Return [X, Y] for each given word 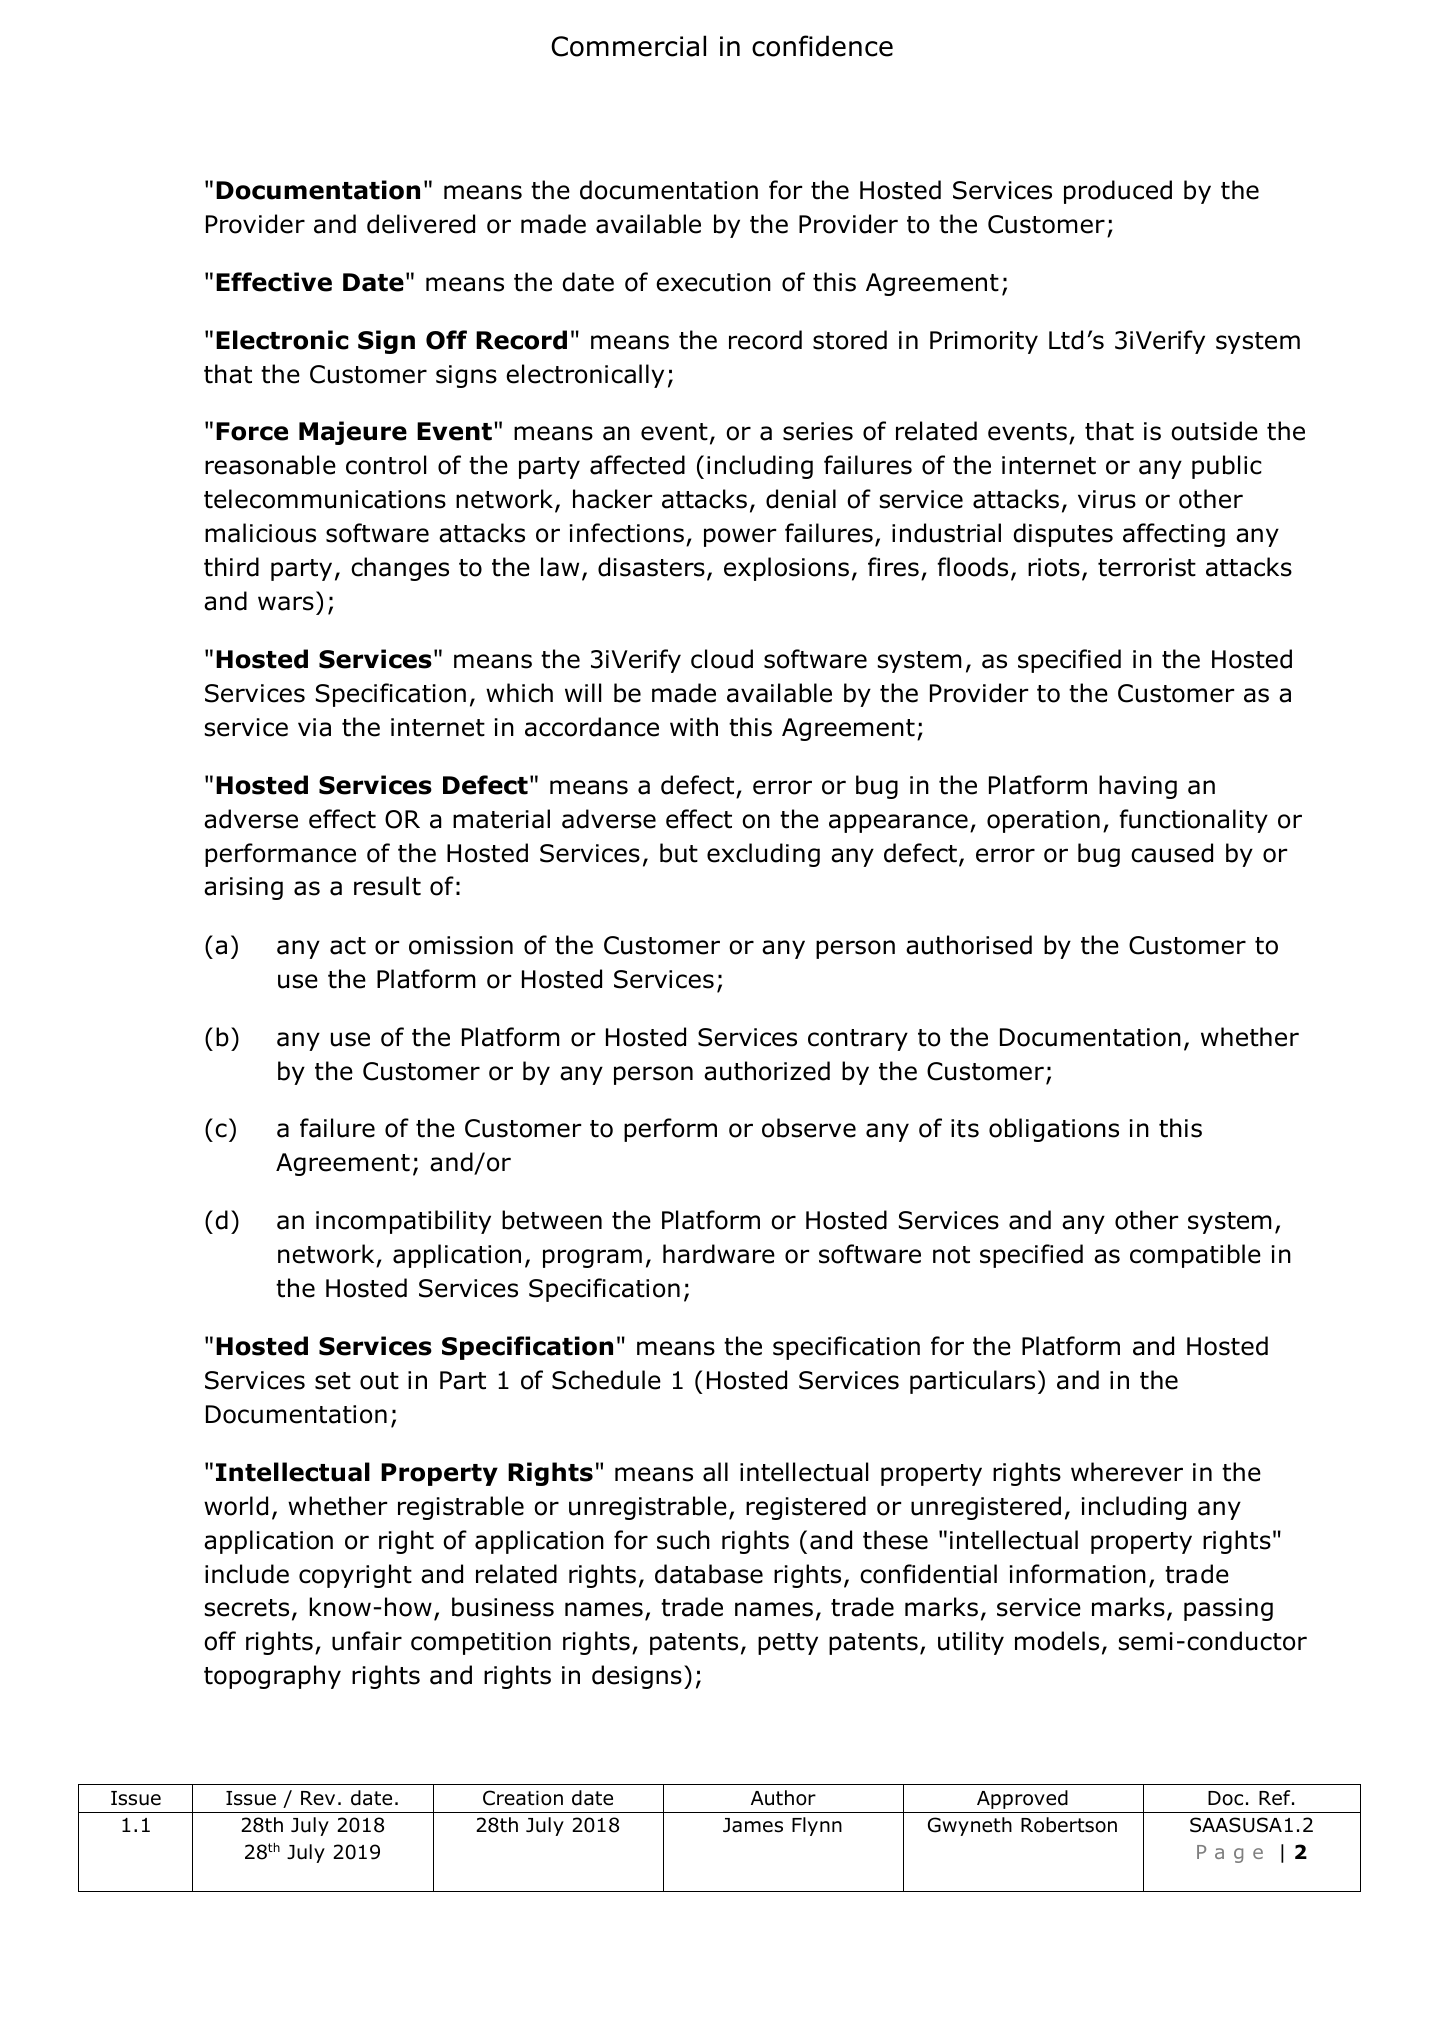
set [333, 1381]
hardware [719, 1254]
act [348, 946]
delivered [421, 224]
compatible [1195, 1256]
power [740, 537]
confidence [822, 46]
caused [1172, 853]
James [753, 1825]
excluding [763, 855]
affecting [1174, 535]
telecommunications [325, 499]
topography [272, 1677]
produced [1118, 192]
